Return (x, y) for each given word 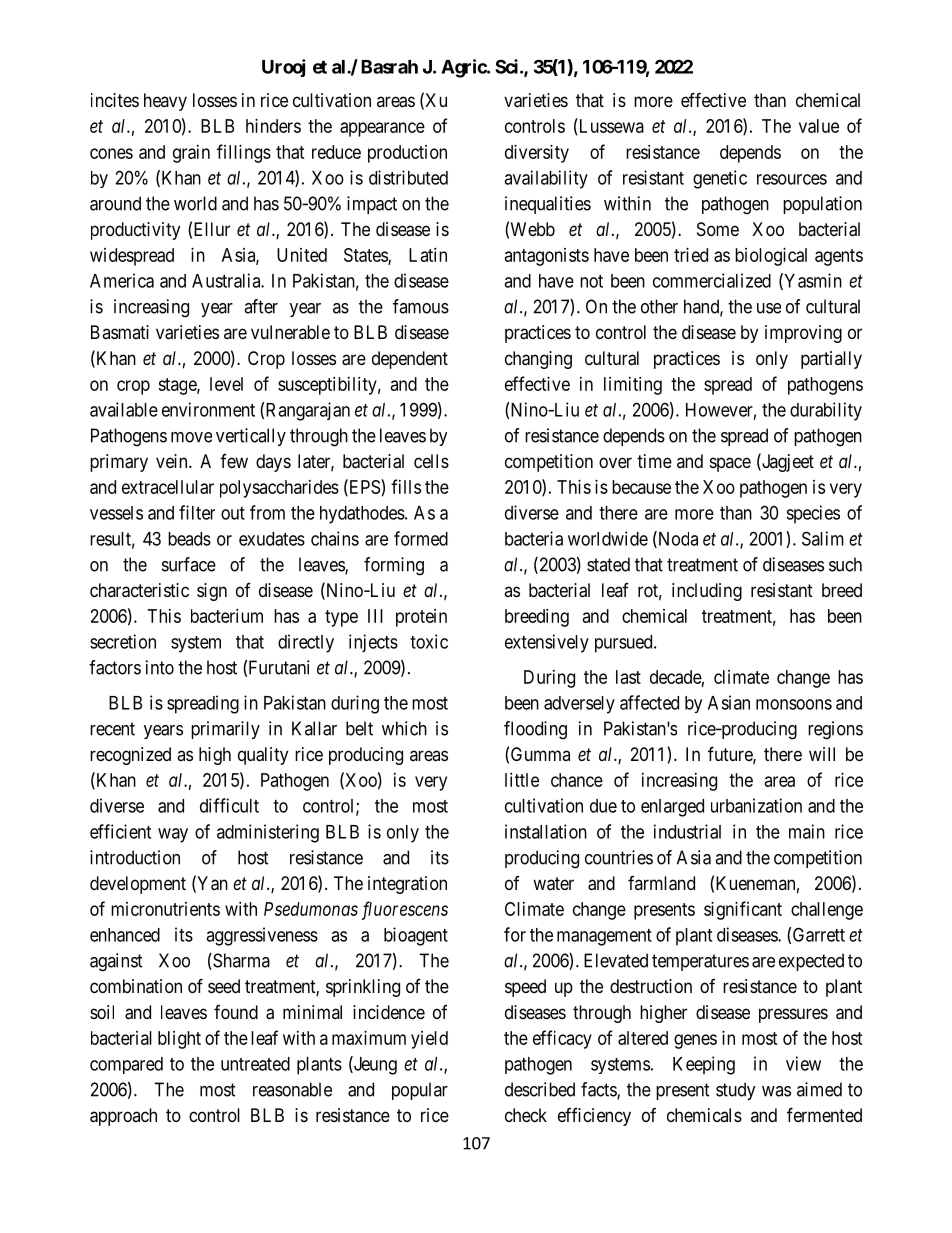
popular (420, 1091)
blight (179, 1040)
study (736, 1091)
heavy (165, 102)
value (819, 126)
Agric (464, 68)
